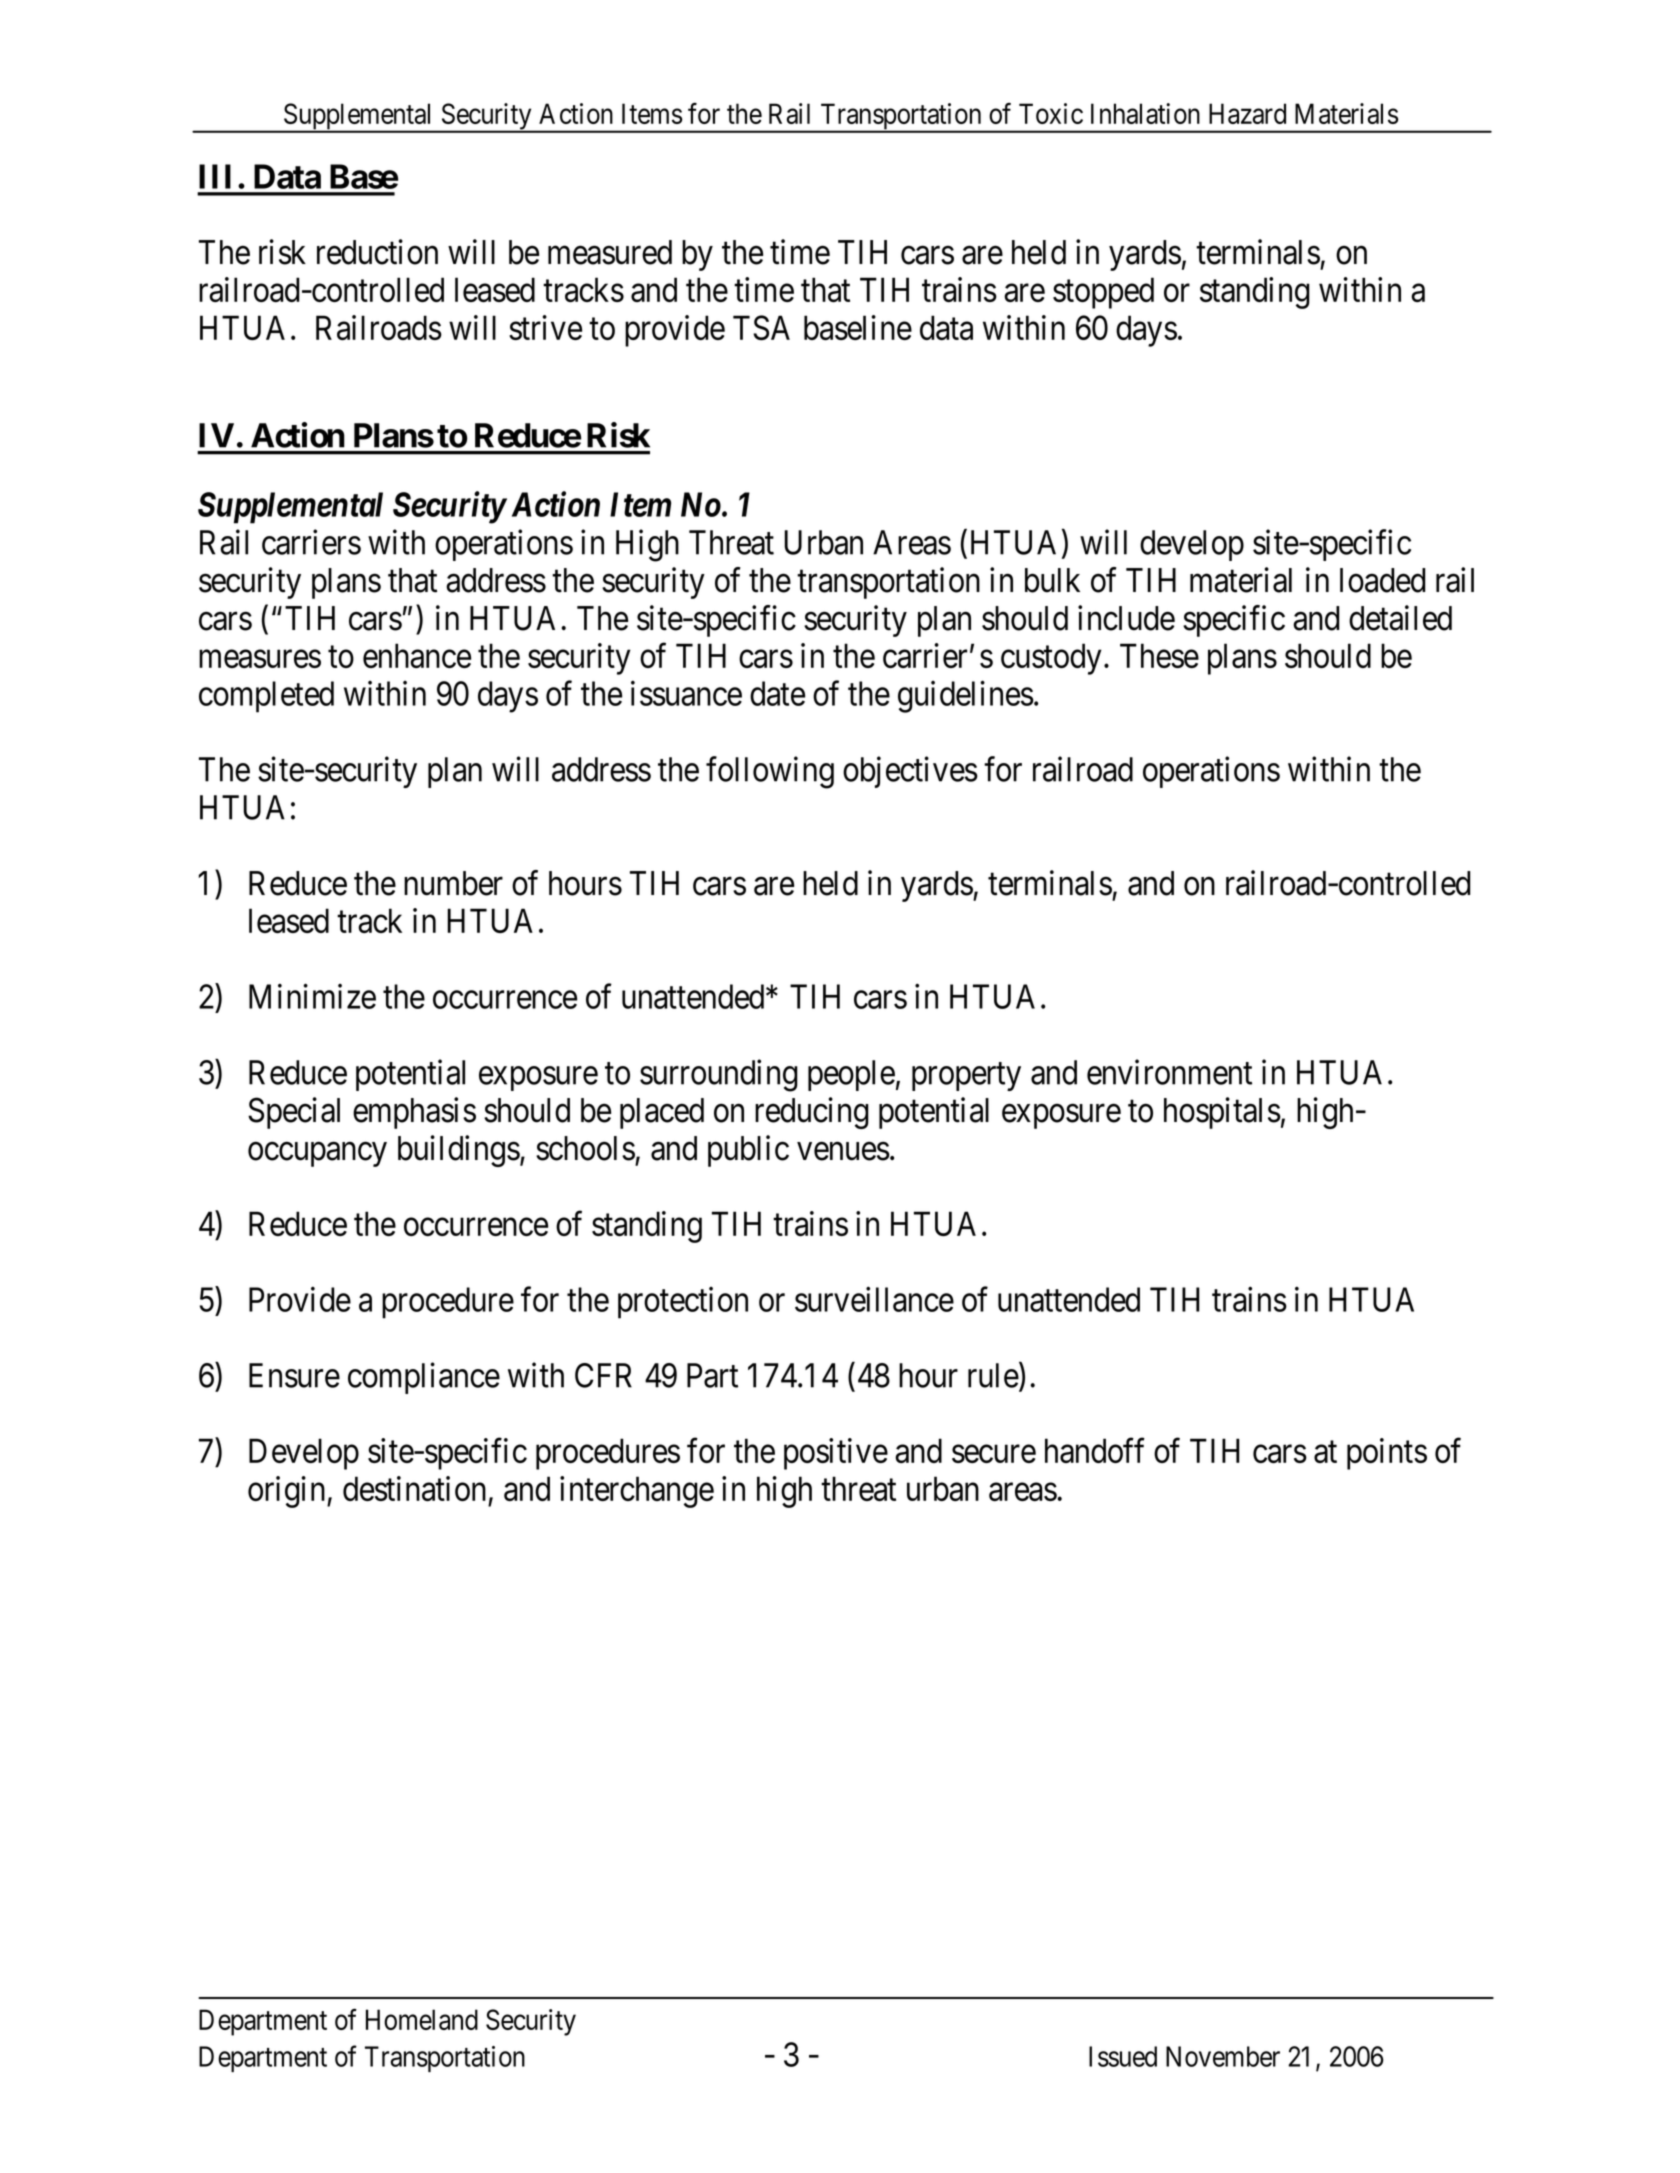  What do you see at coordinates (422, 2019) in the image?
I see `Homeland` at bounding box center [422, 2019].
